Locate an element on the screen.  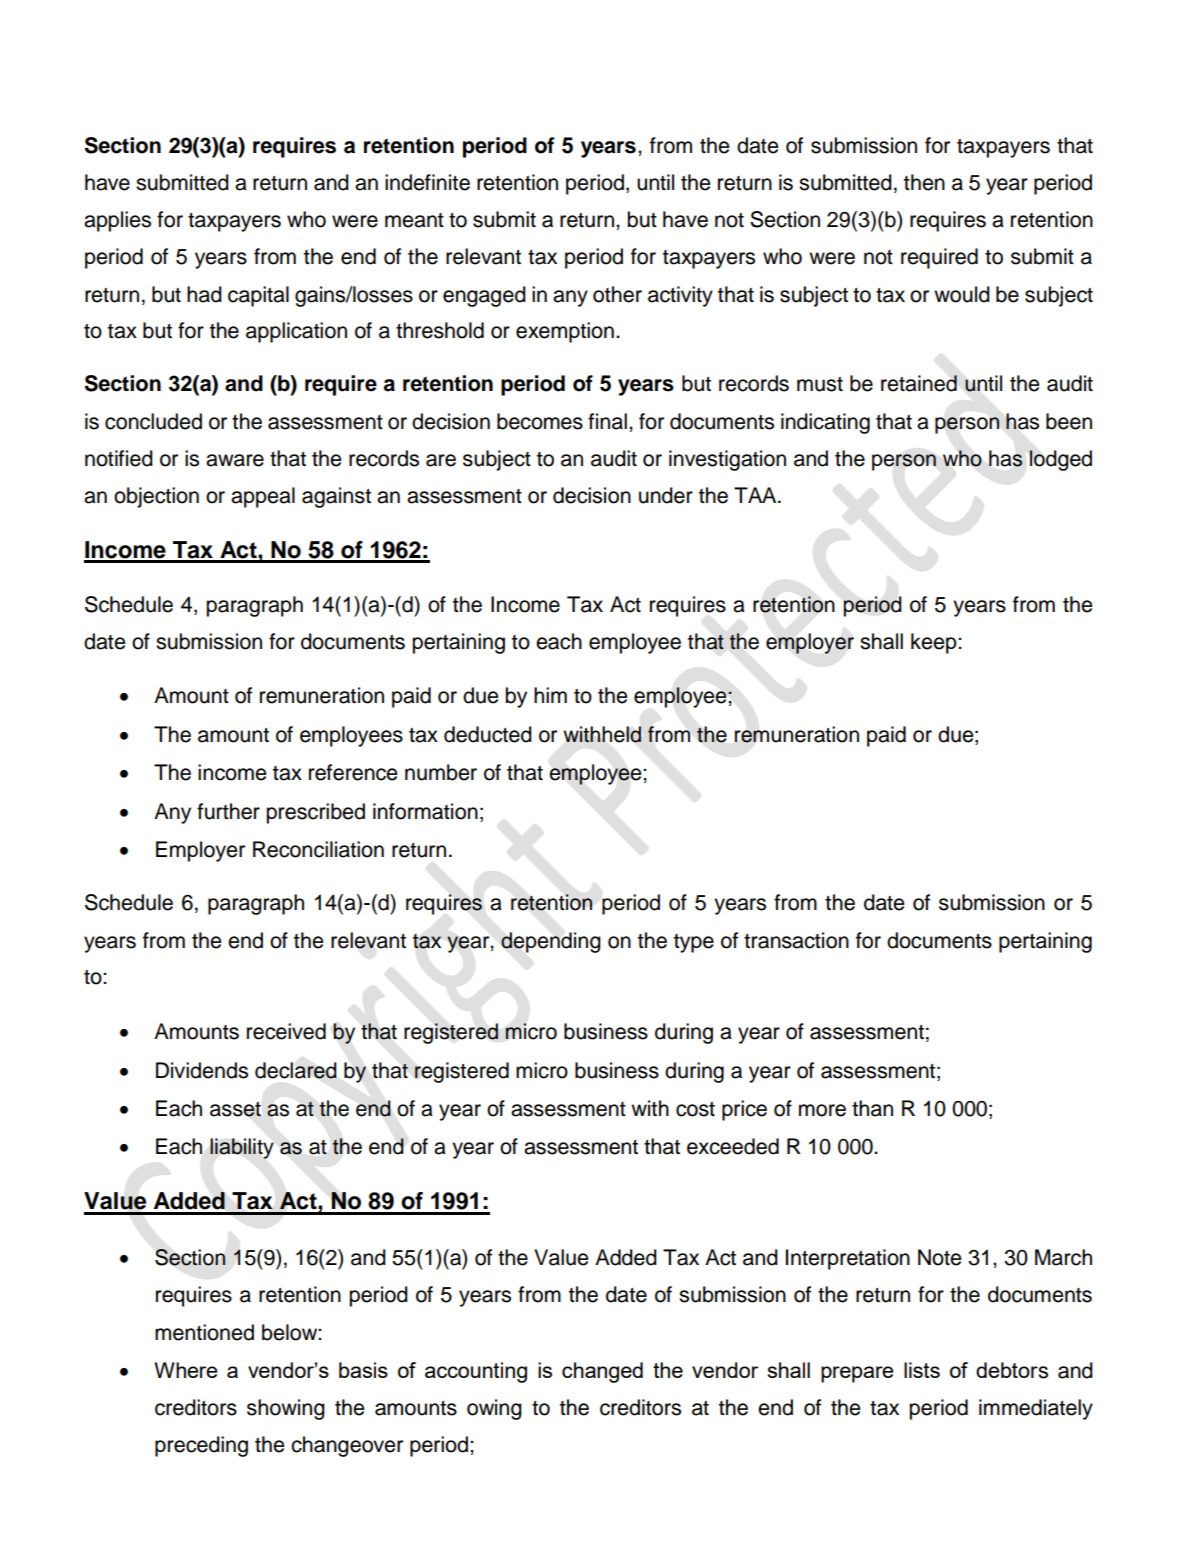
then is located at coordinates (924, 182).
